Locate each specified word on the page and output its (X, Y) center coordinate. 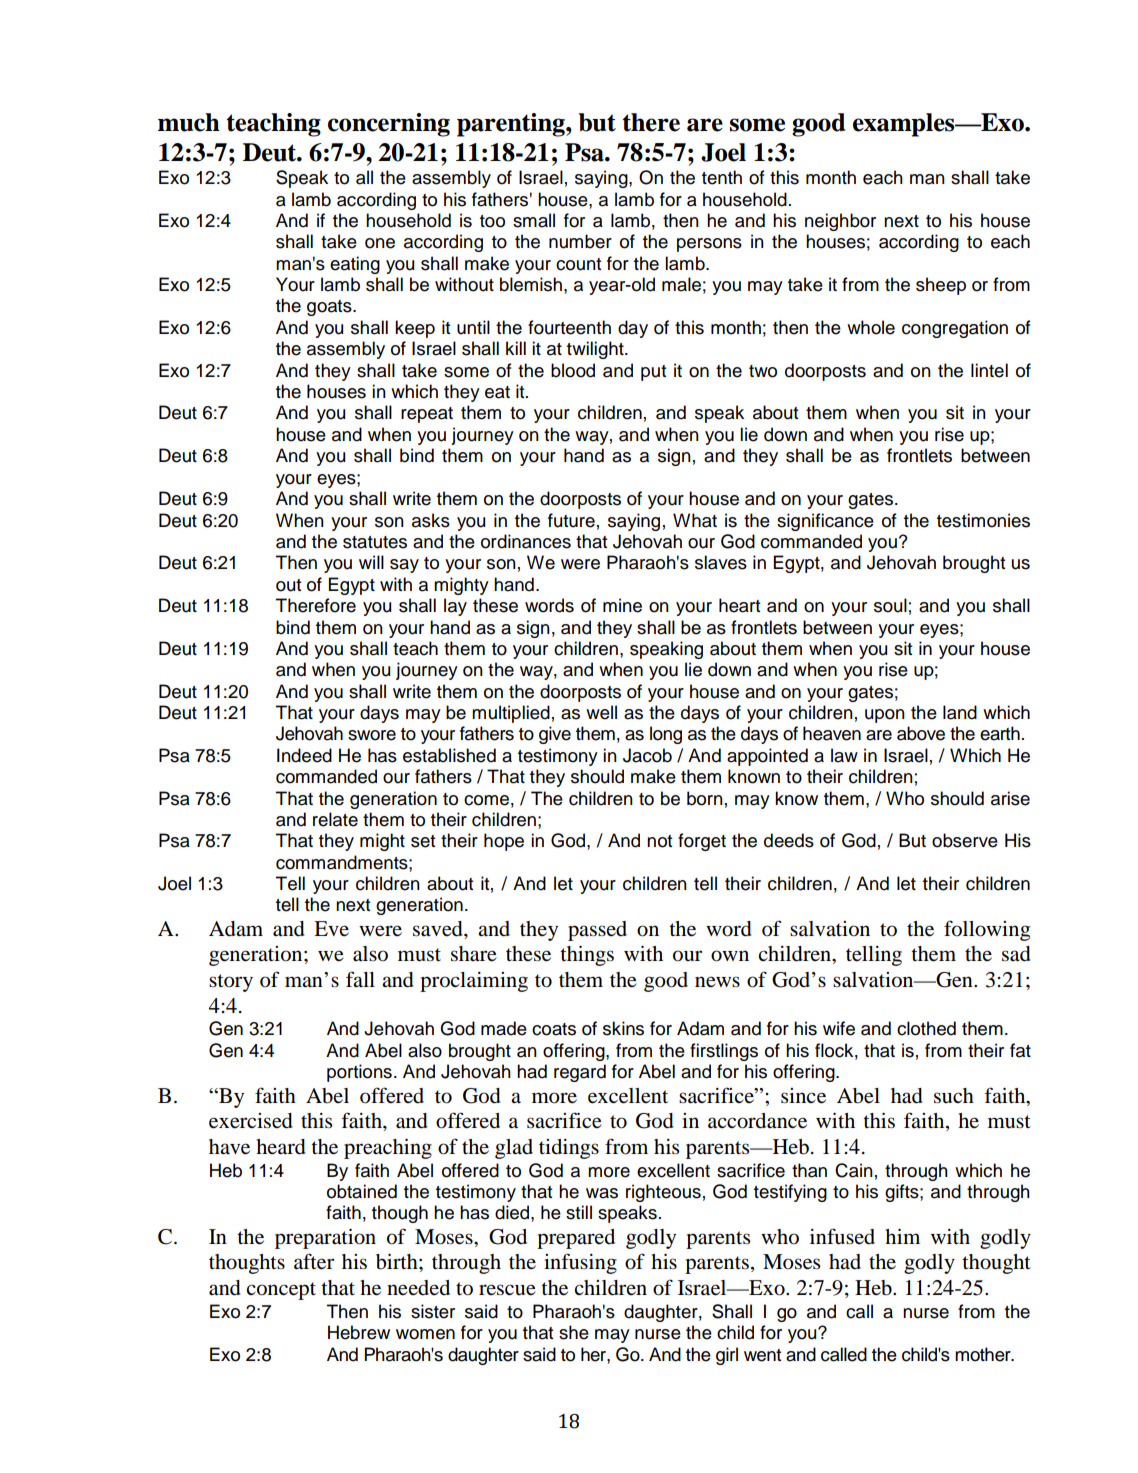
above (921, 733)
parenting (512, 125)
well (601, 712)
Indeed (304, 755)
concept (281, 1291)
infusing (580, 1263)
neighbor (840, 222)
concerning (389, 125)
